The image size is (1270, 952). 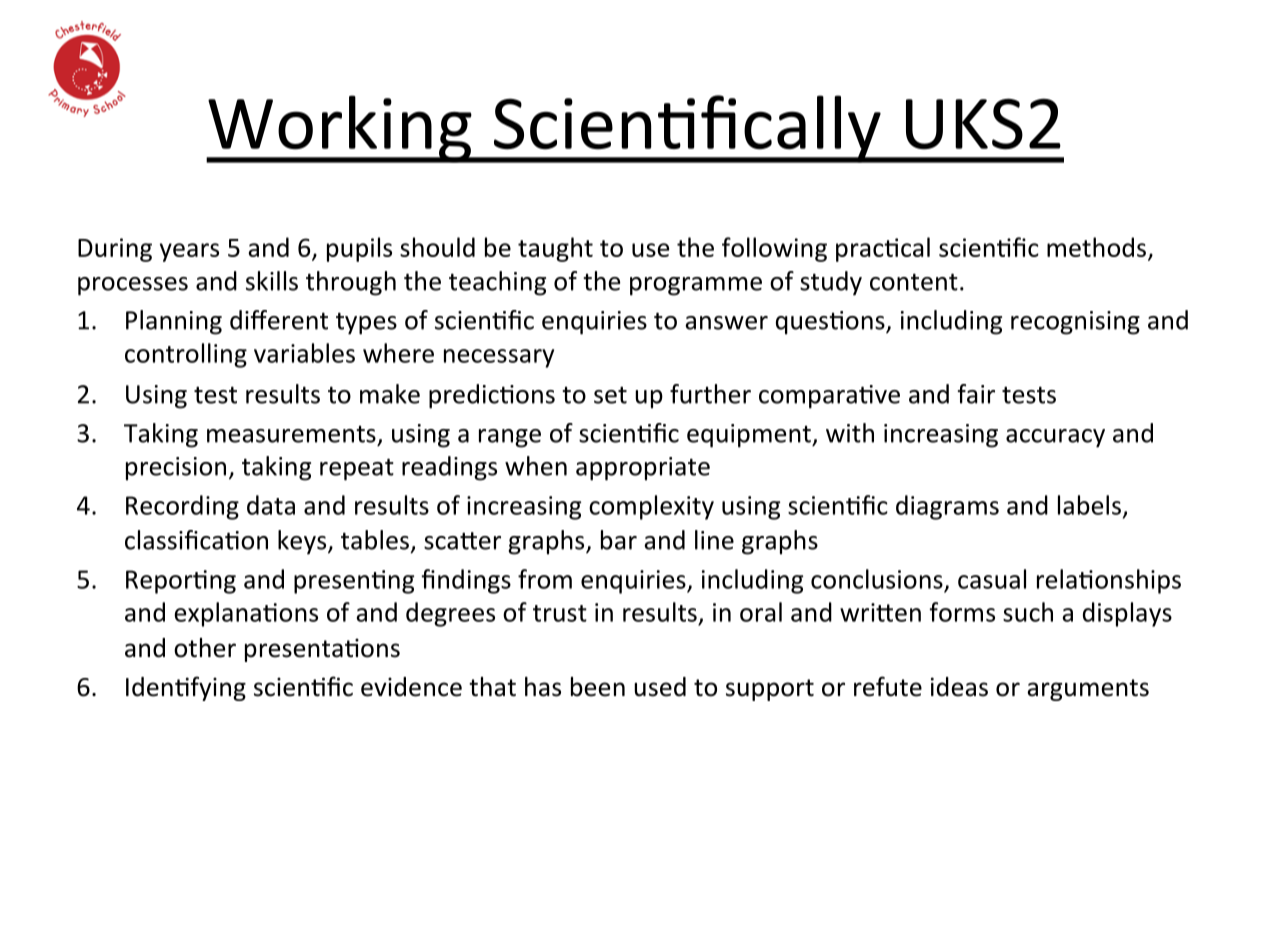 What do you see at coordinates (291, 434) in the image?
I see `measurements` at bounding box center [291, 434].
